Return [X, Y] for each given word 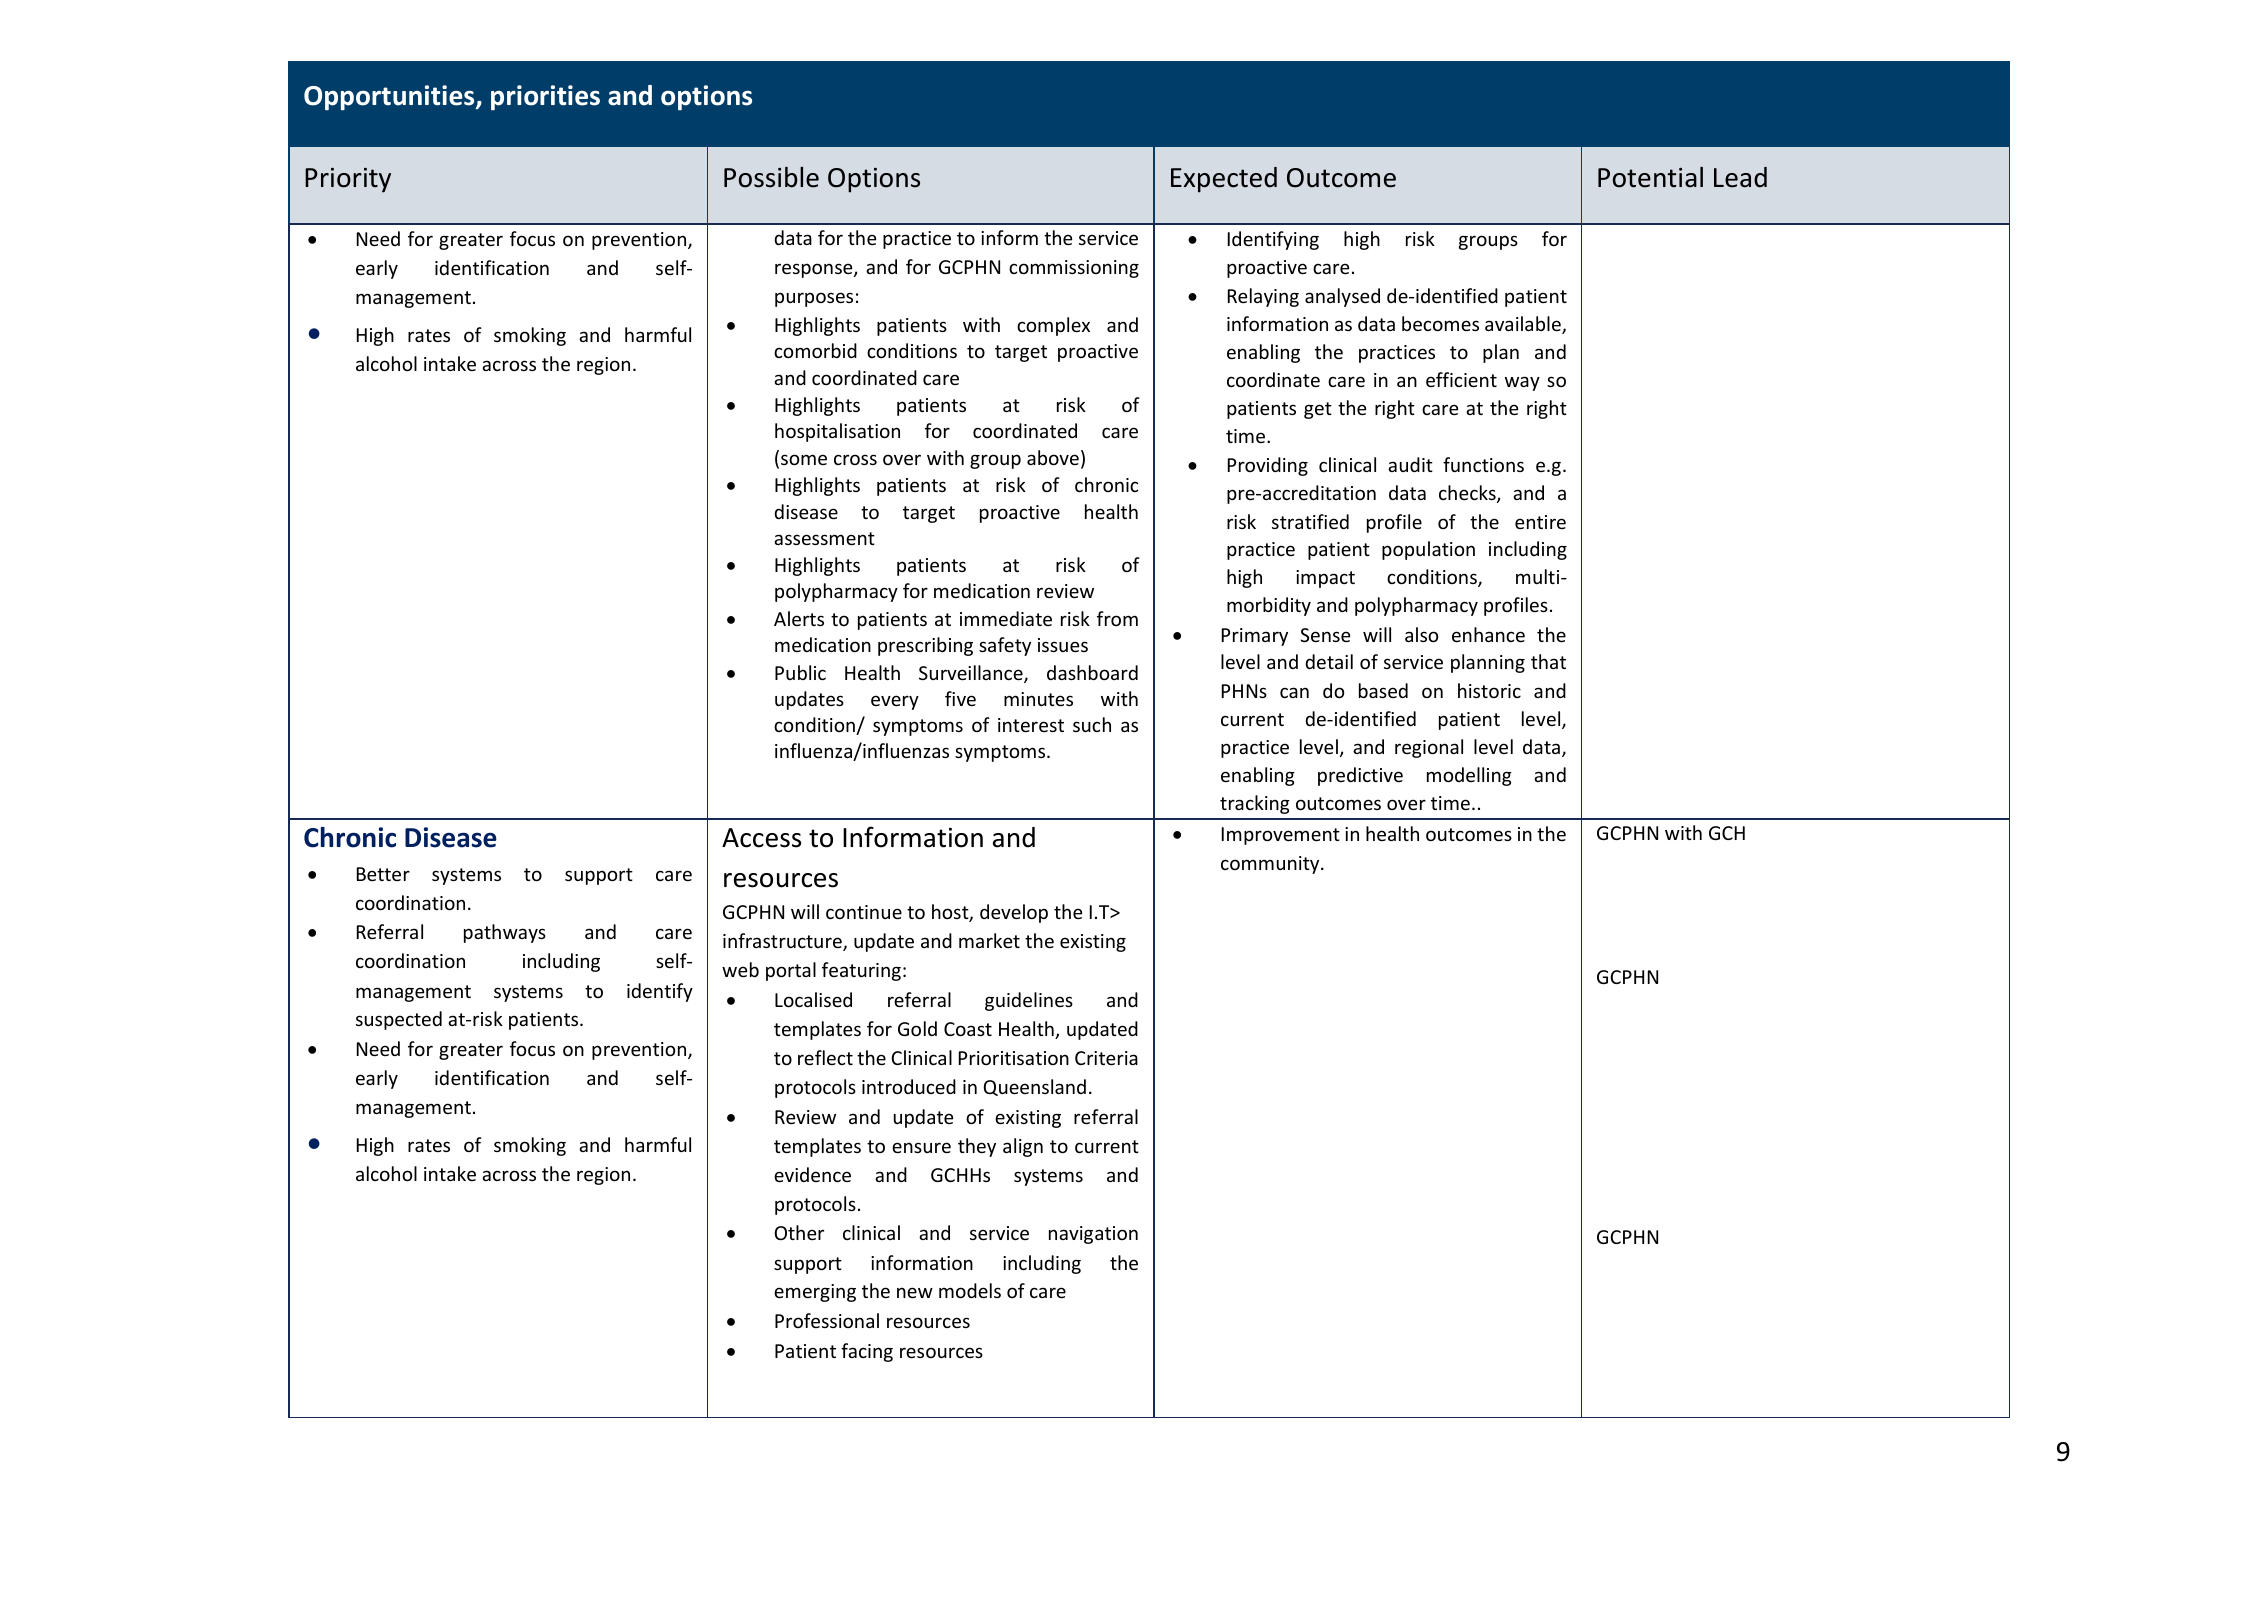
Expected [1224, 180]
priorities [545, 97]
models [970, 1290]
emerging [815, 1293]
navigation [1093, 1235]
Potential [1650, 177]
